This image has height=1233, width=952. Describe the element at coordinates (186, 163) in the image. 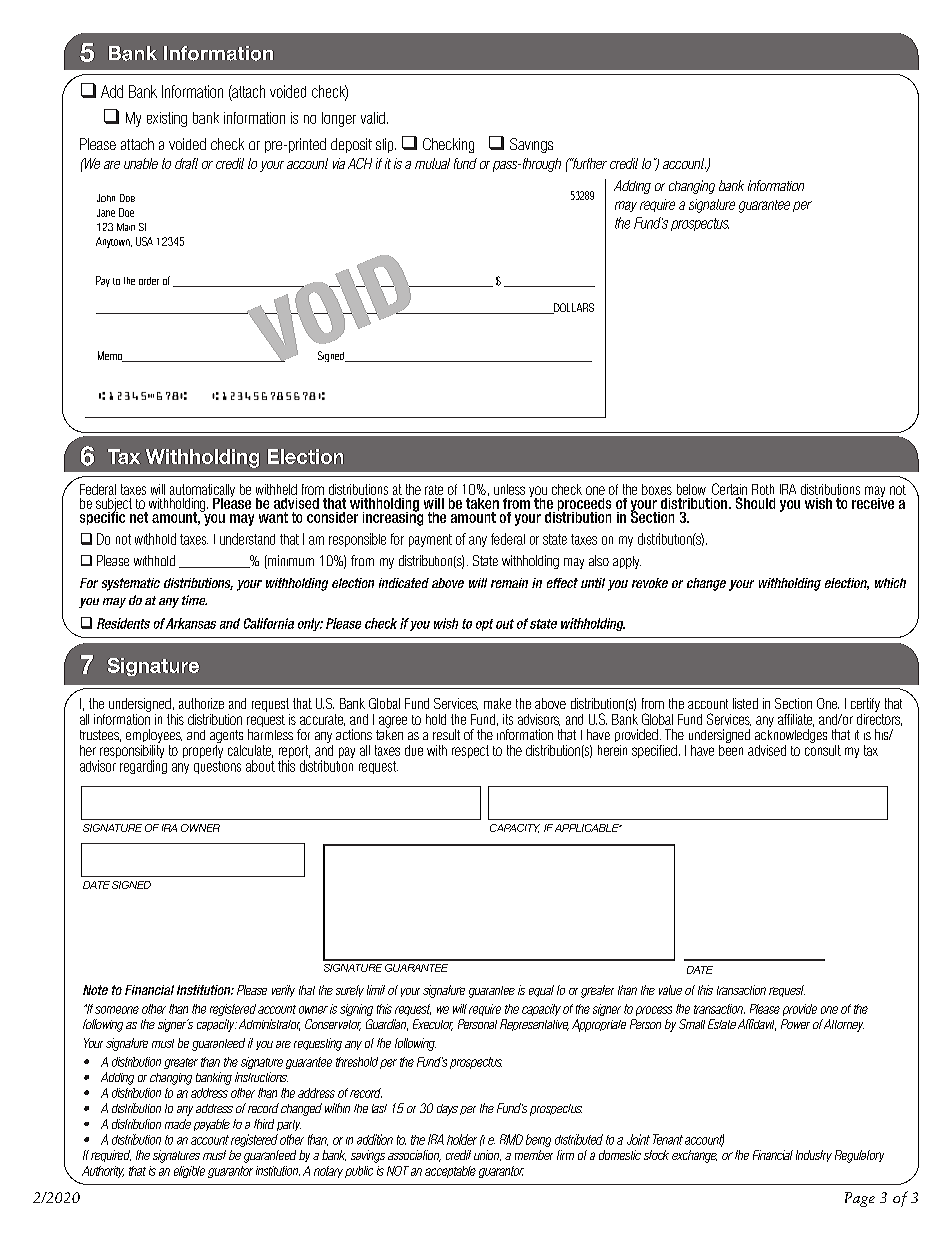

I see `draft` at that location.
